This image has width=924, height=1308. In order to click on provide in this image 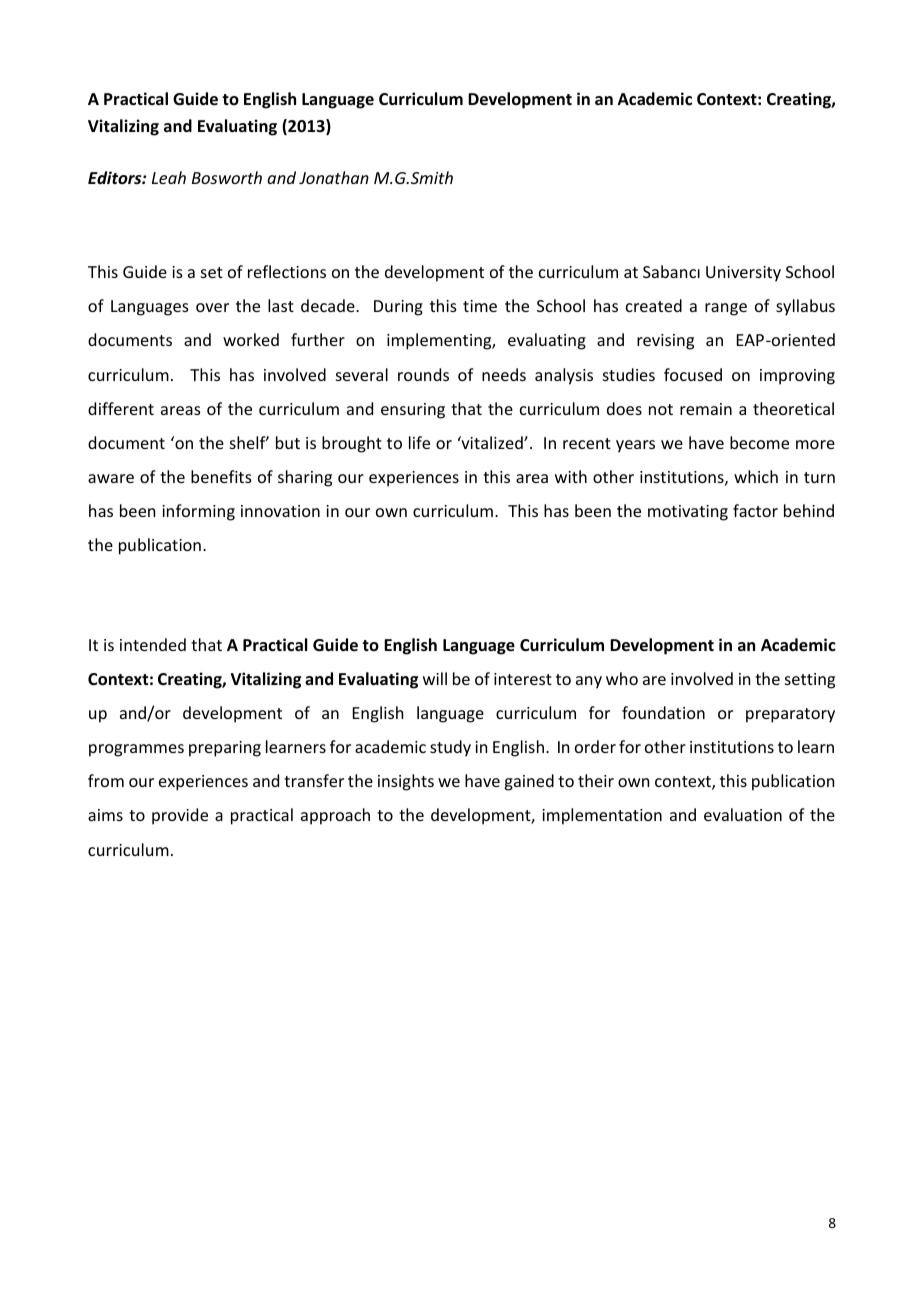, I will do `click(180, 816)`.
